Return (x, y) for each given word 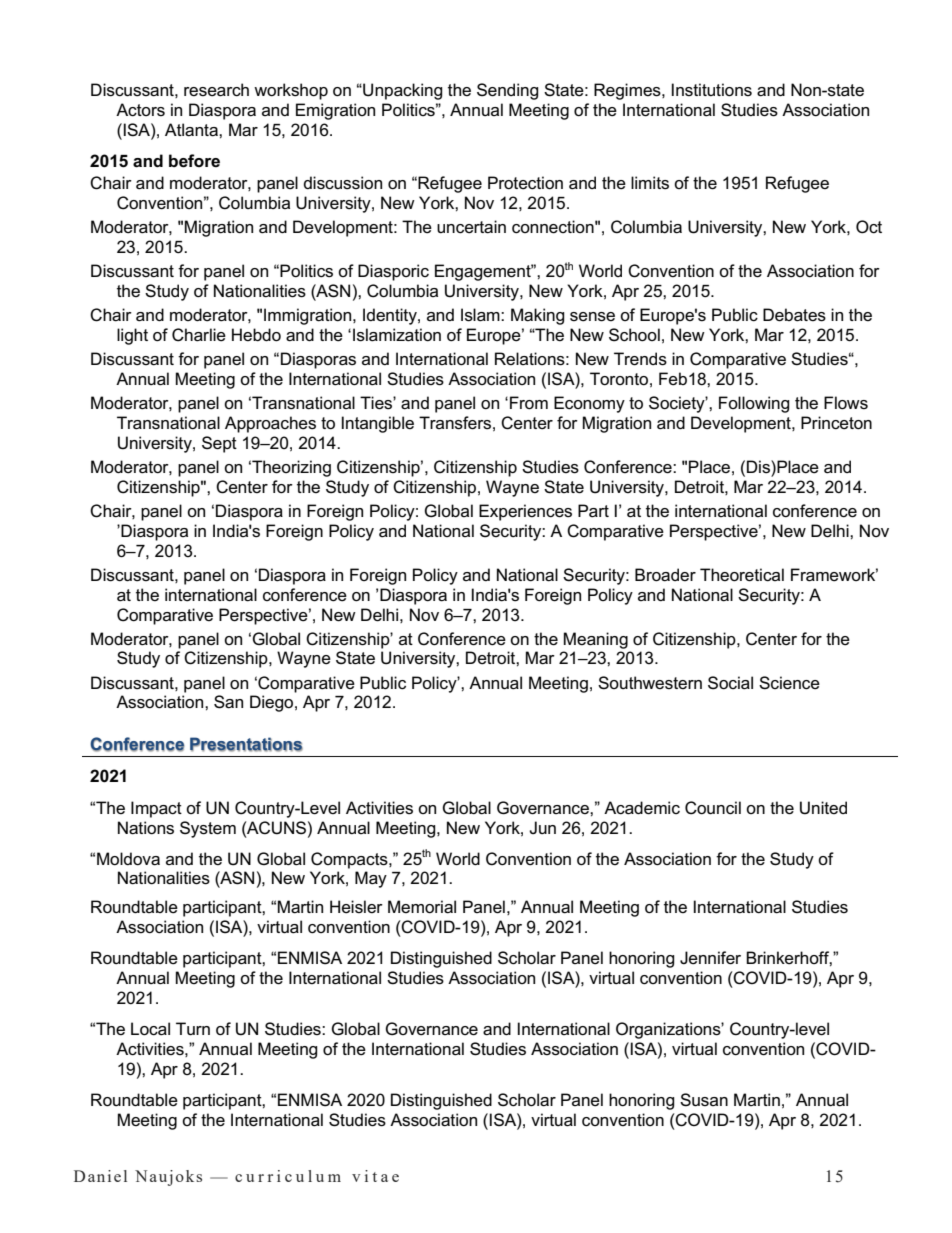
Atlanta (192, 130)
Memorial (422, 907)
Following (754, 404)
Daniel (100, 1176)
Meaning (596, 640)
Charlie (199, 335)
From (529, 403)
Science (789, 683)
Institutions (712, 90)
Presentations (246, 744)
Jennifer (710, 958)
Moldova (128, 859)
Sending (508, 91)
